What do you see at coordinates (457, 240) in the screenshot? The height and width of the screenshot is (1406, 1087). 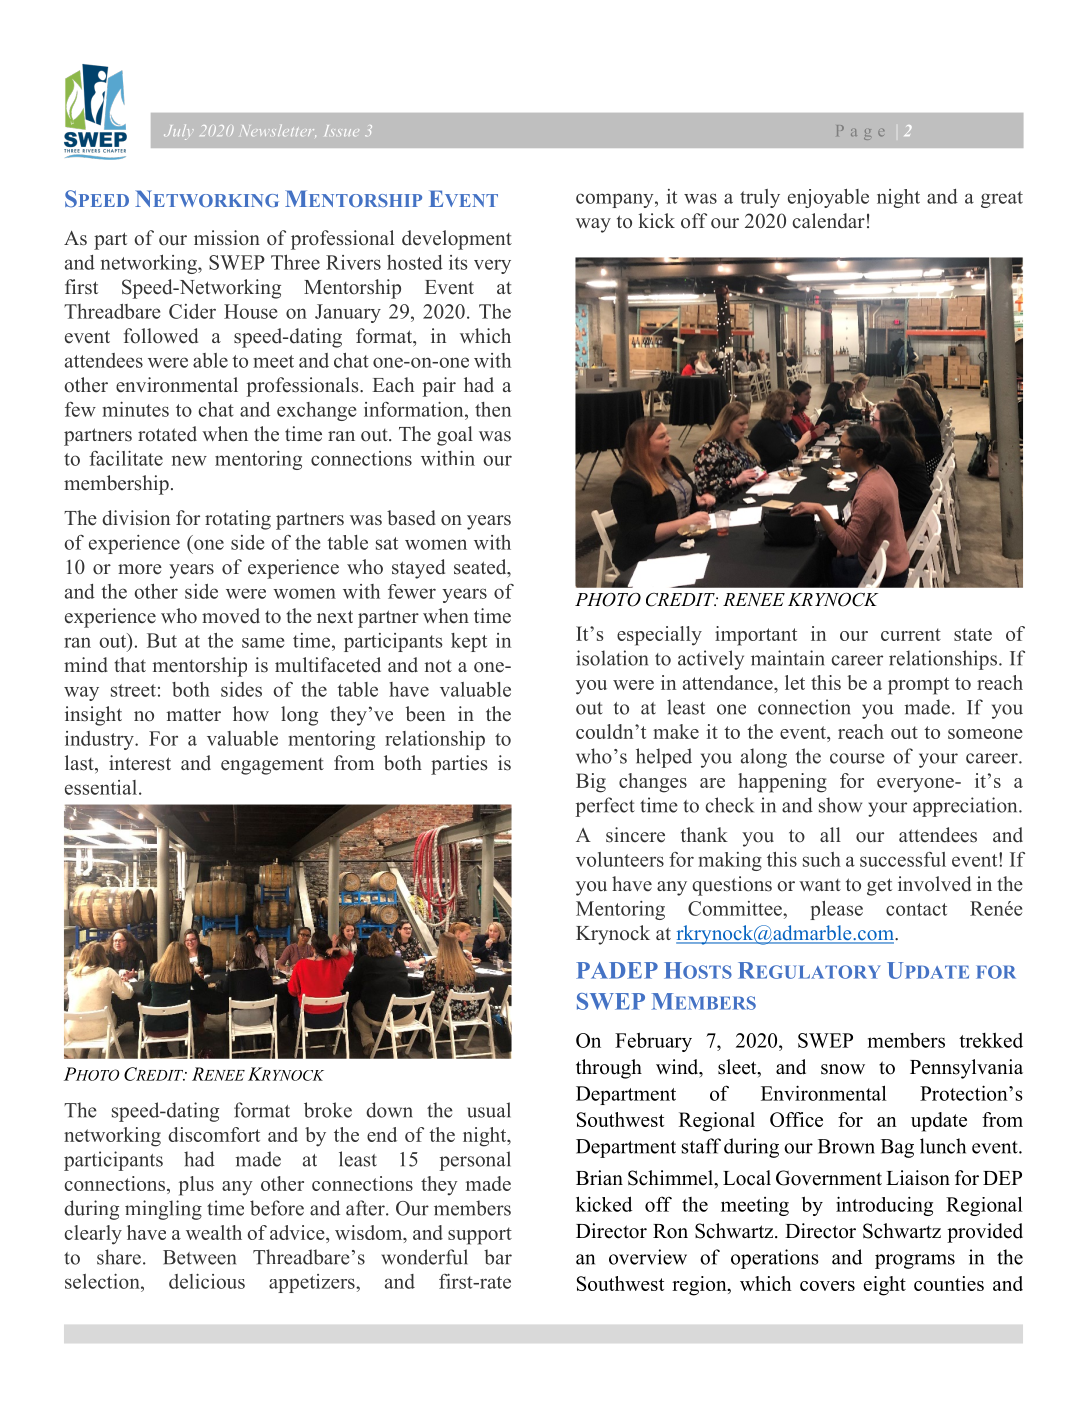 I see `development` at bounding box center [457, 240].
